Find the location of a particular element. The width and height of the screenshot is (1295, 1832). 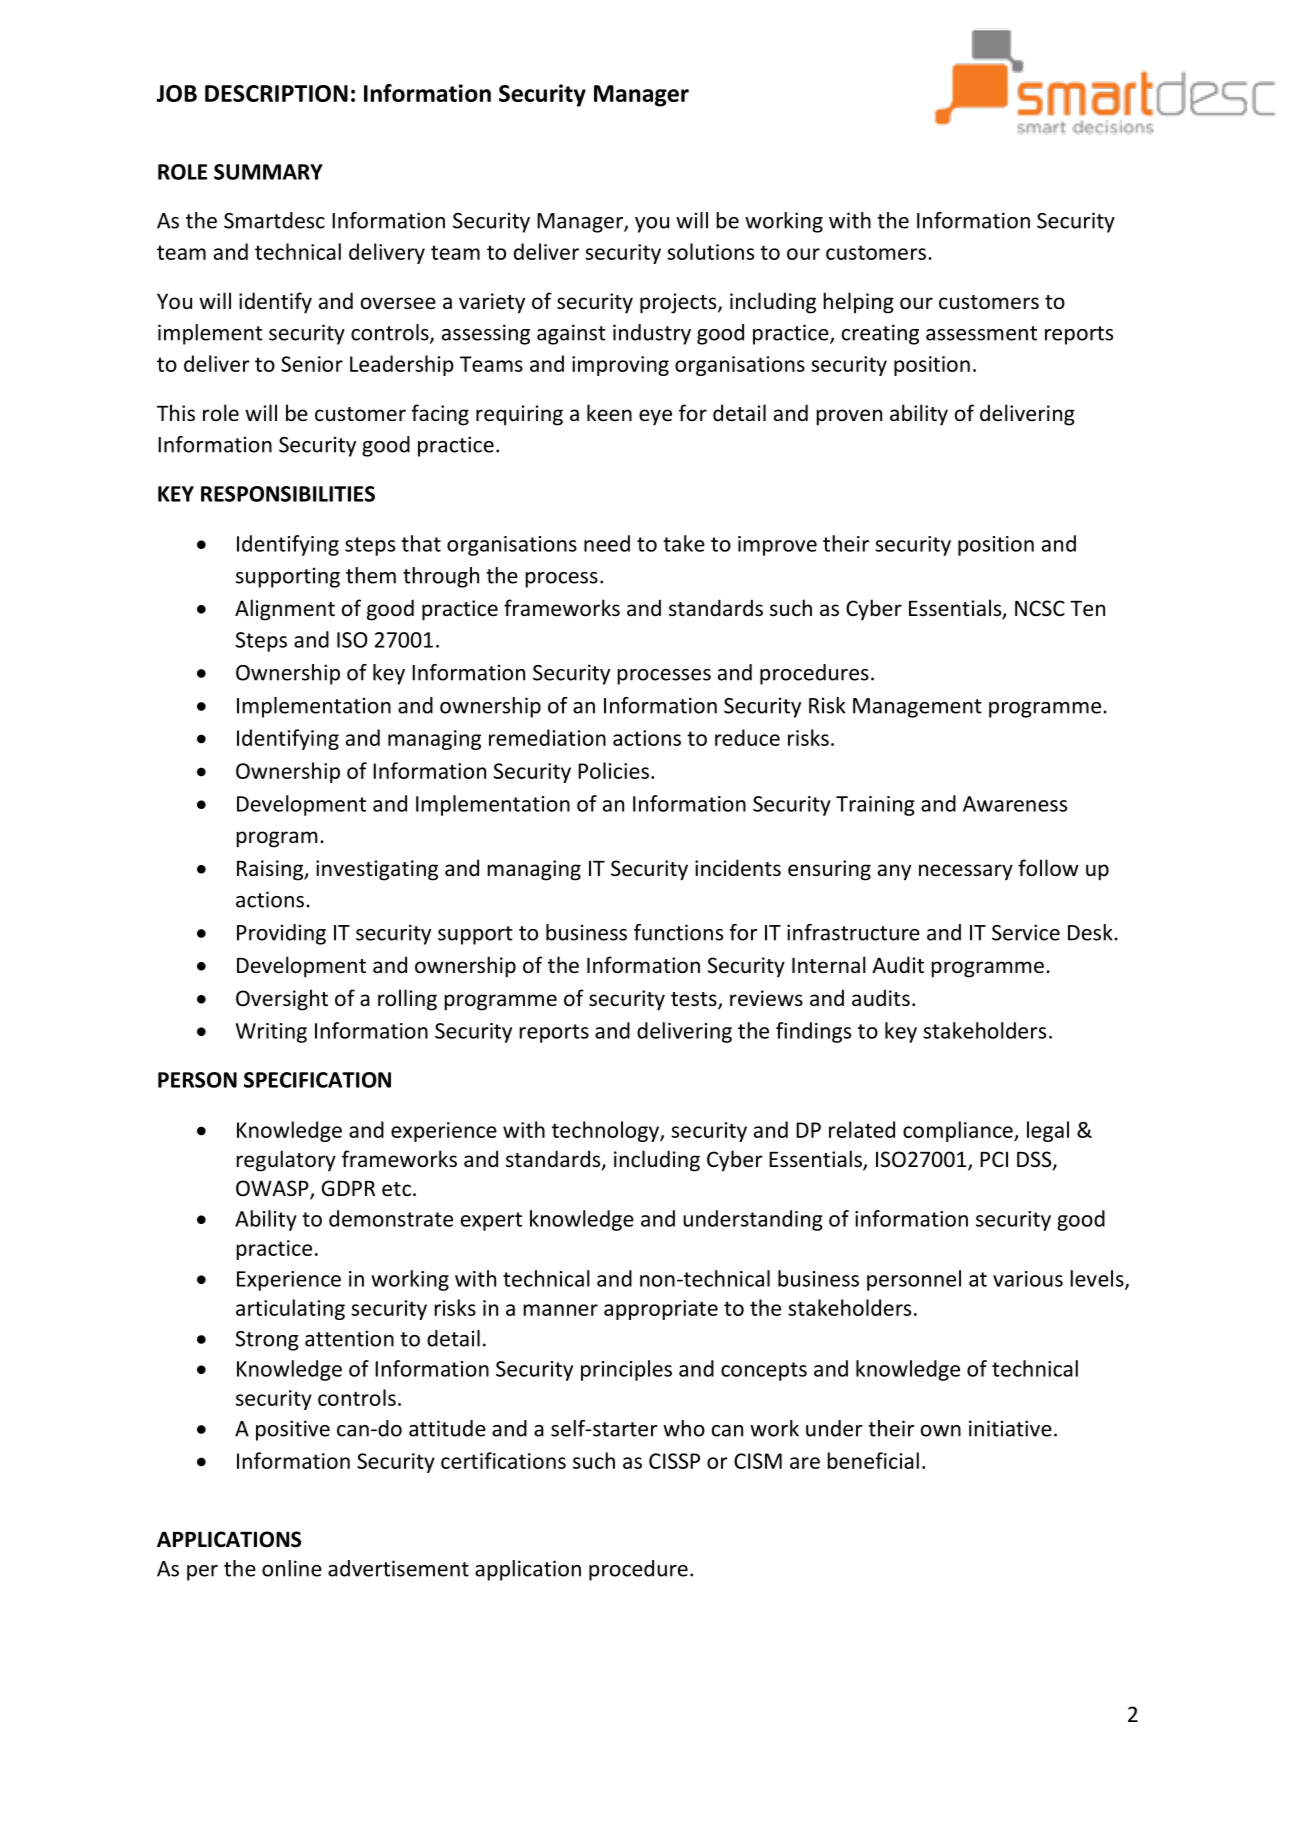

Management is located at coordinates (917, 708).
